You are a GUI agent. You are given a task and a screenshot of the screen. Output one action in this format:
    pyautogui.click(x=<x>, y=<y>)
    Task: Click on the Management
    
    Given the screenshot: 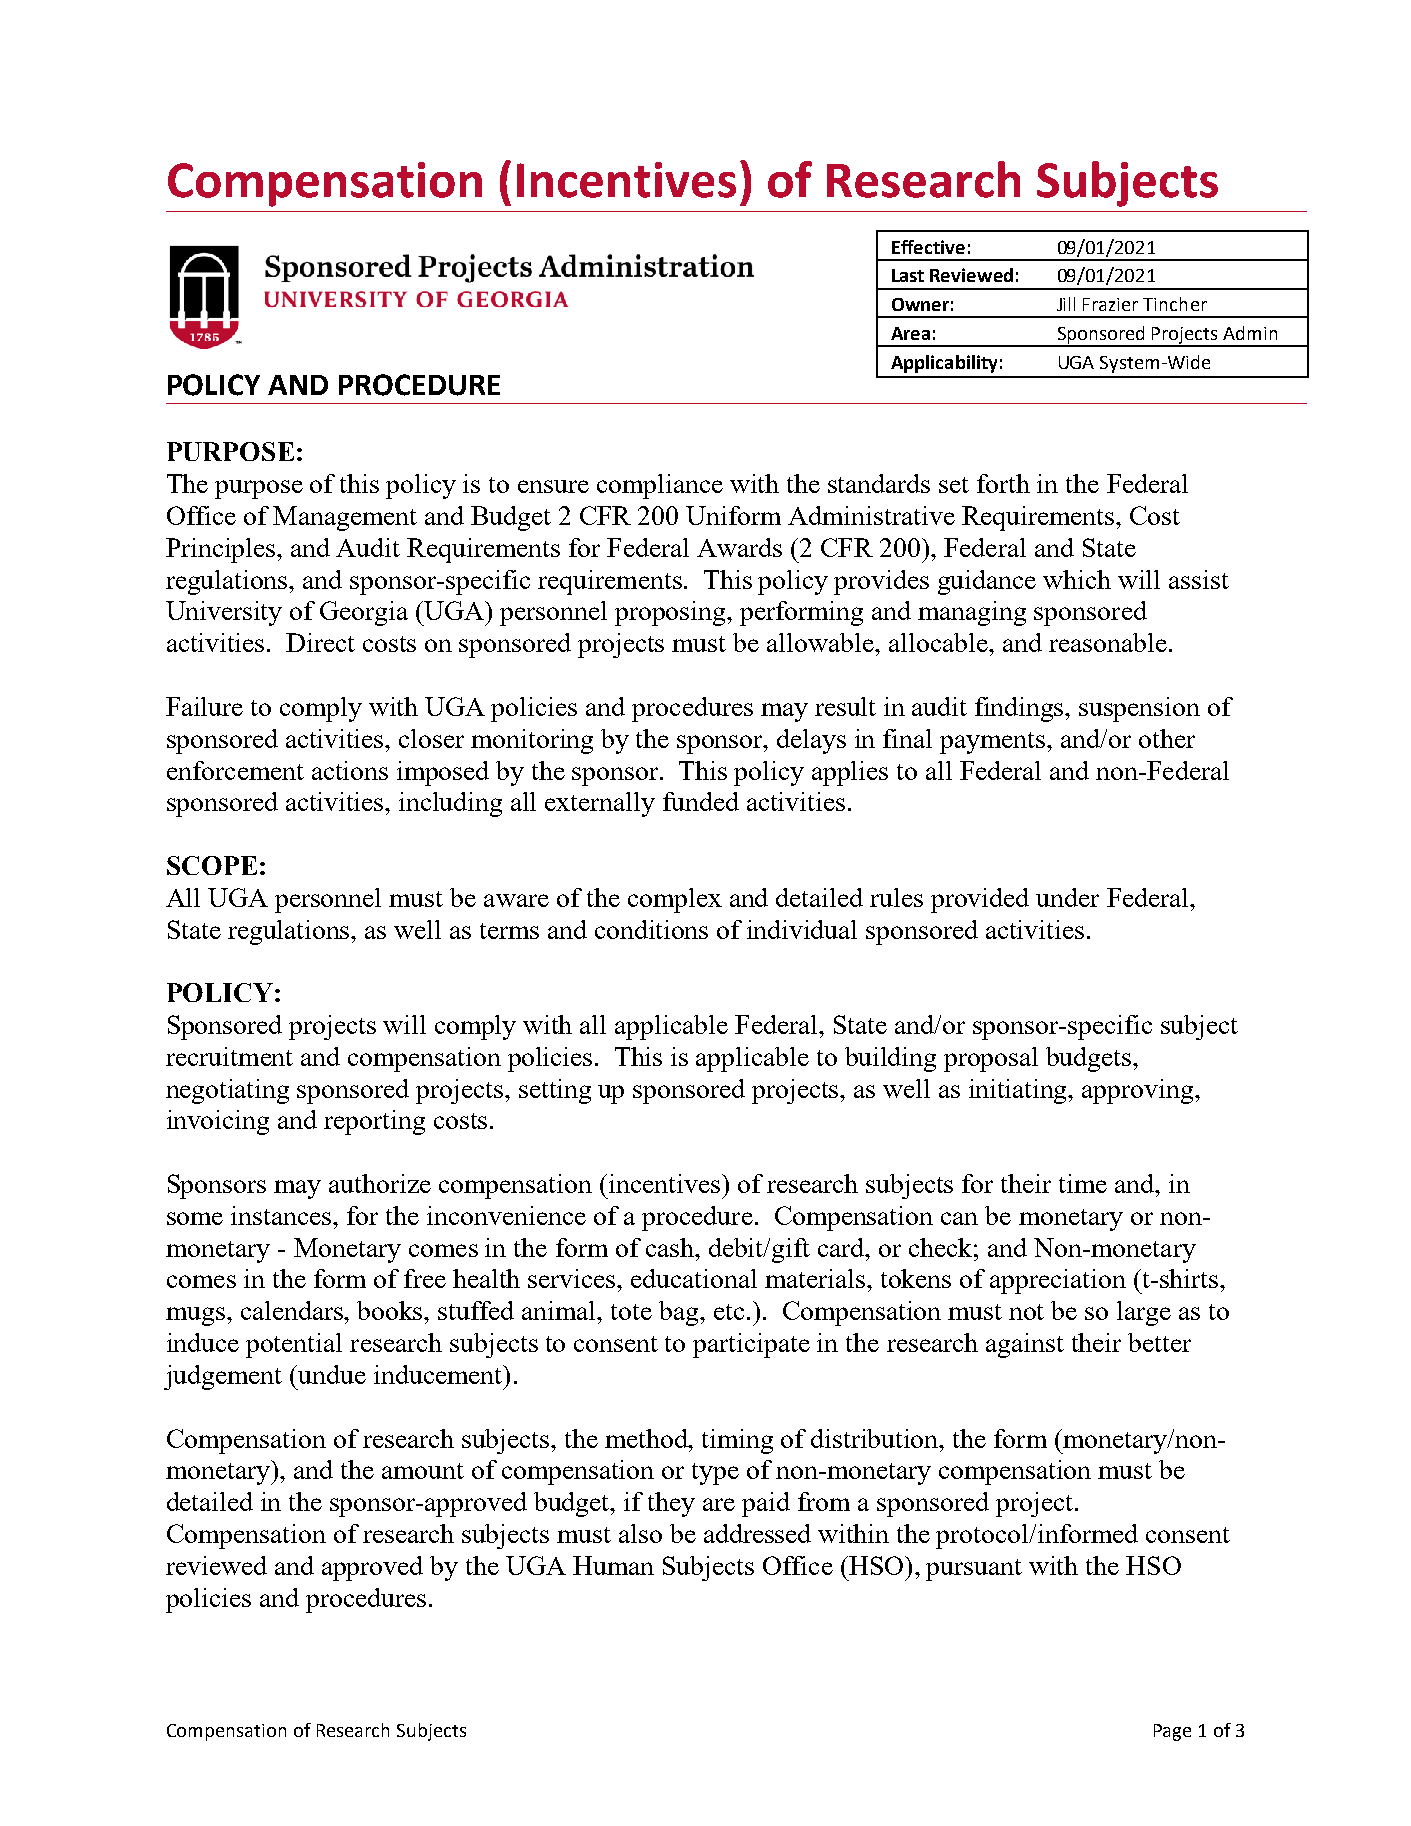 What is the action you would take?
    pyautogui.click(x=345, y=518)
